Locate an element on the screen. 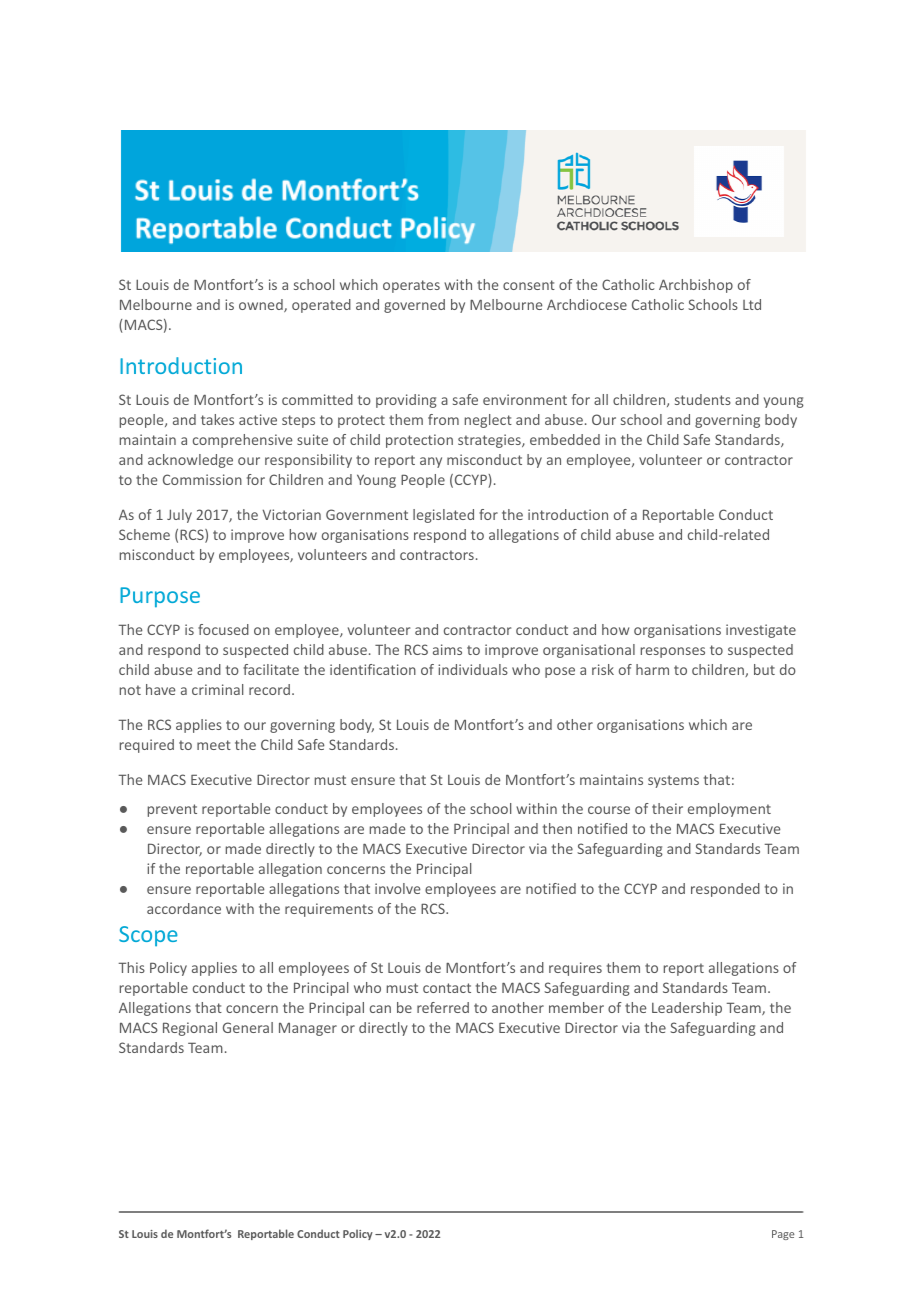 The image size is (924, 1307). governed is located at coordinates (414, 306).
